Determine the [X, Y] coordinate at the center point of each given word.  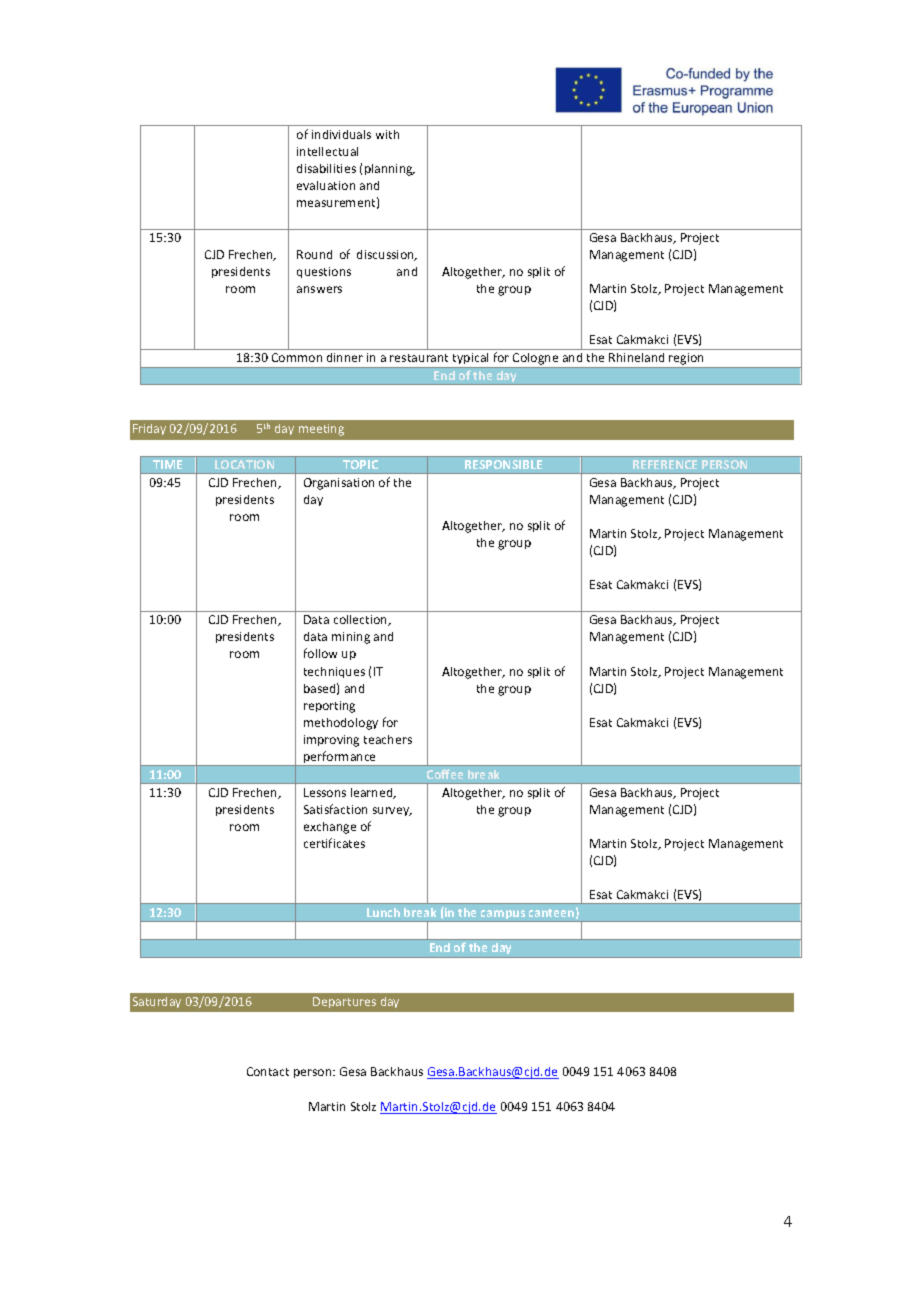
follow [320, 653]
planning [390, 170]
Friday [149, 429]
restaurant [419, 358]
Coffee [445, 774]
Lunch [383, 912]
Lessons [325, 792]
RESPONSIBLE [503, 464]
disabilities [326, 168]
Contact [268, 1071]
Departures [344, 1002]
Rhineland [636, 357]
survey [392, 811]
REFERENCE [665, 464]
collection [362, 620]
